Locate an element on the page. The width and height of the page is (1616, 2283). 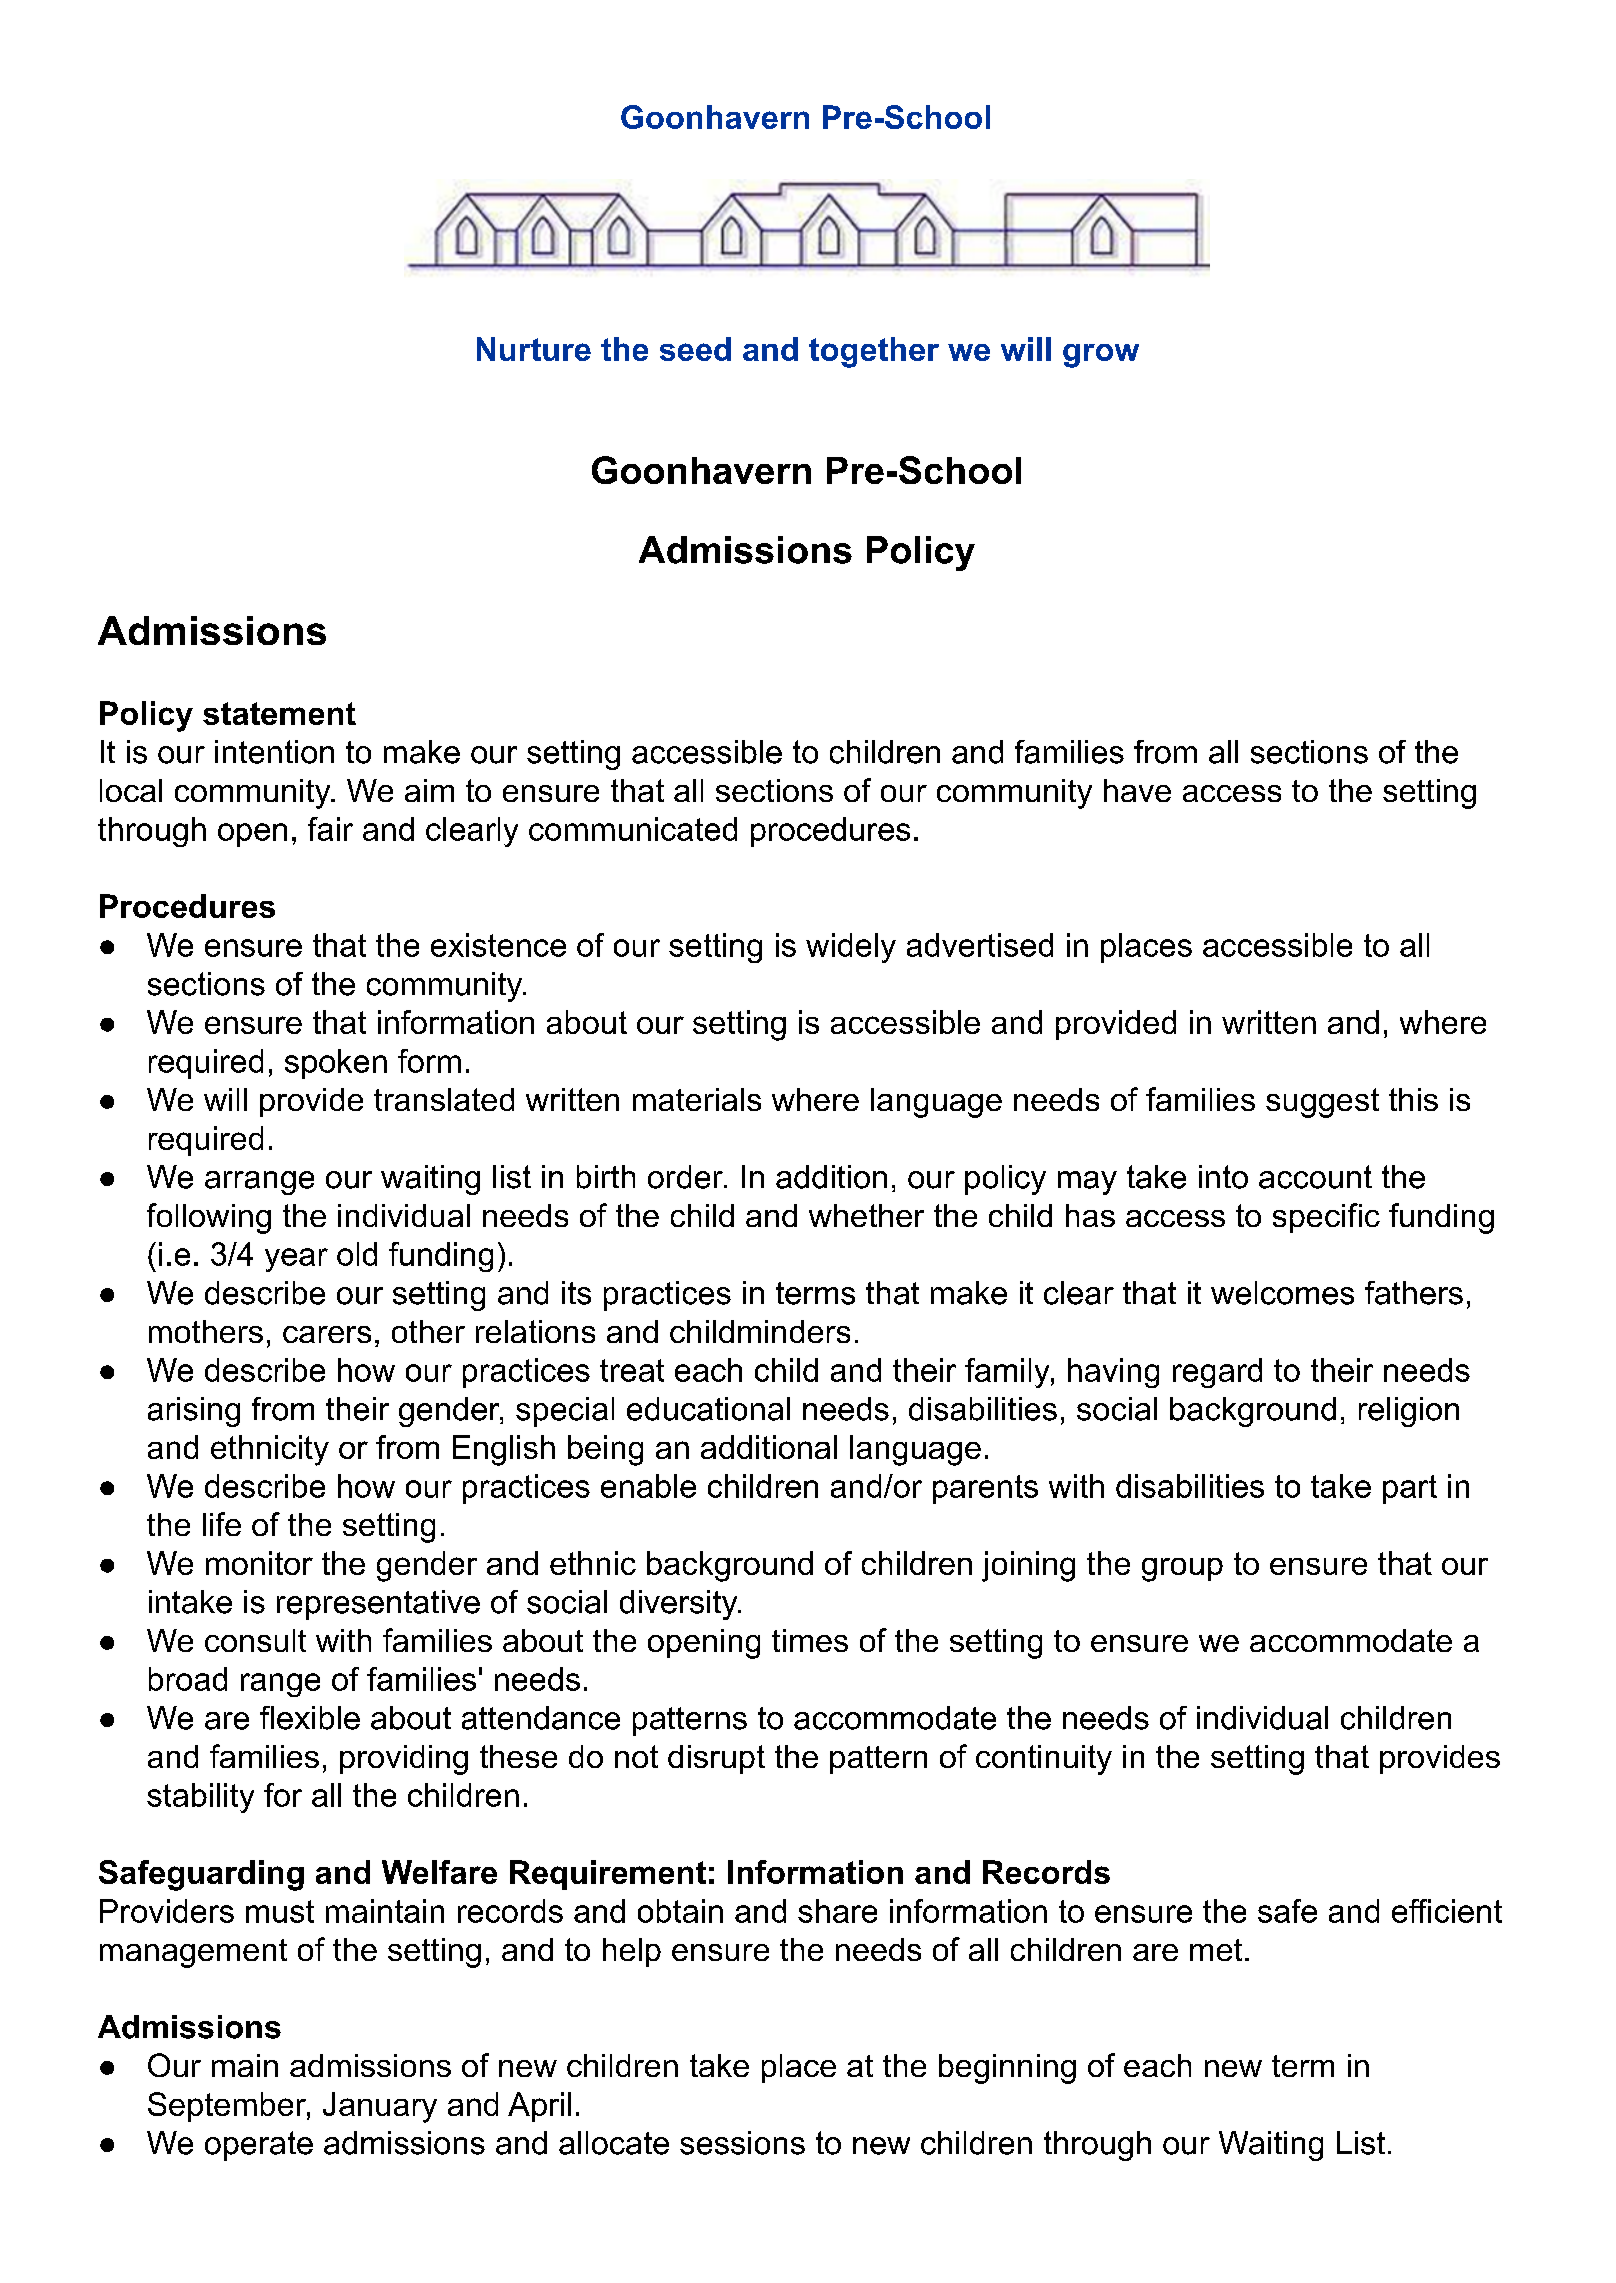
together is located at coordinates (874, 352).
